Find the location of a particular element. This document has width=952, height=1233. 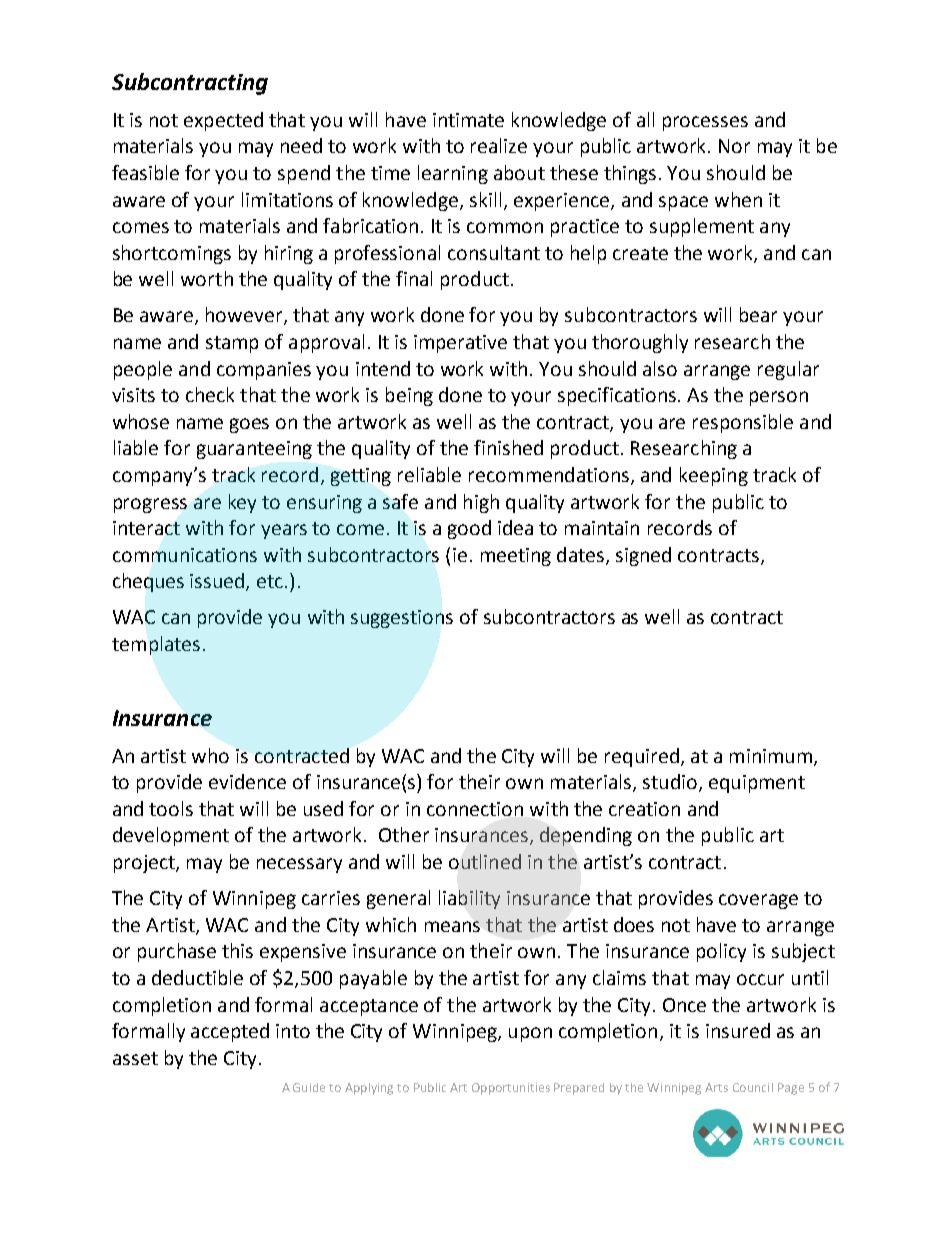

accepted is located at coordinates (230, 1032).
